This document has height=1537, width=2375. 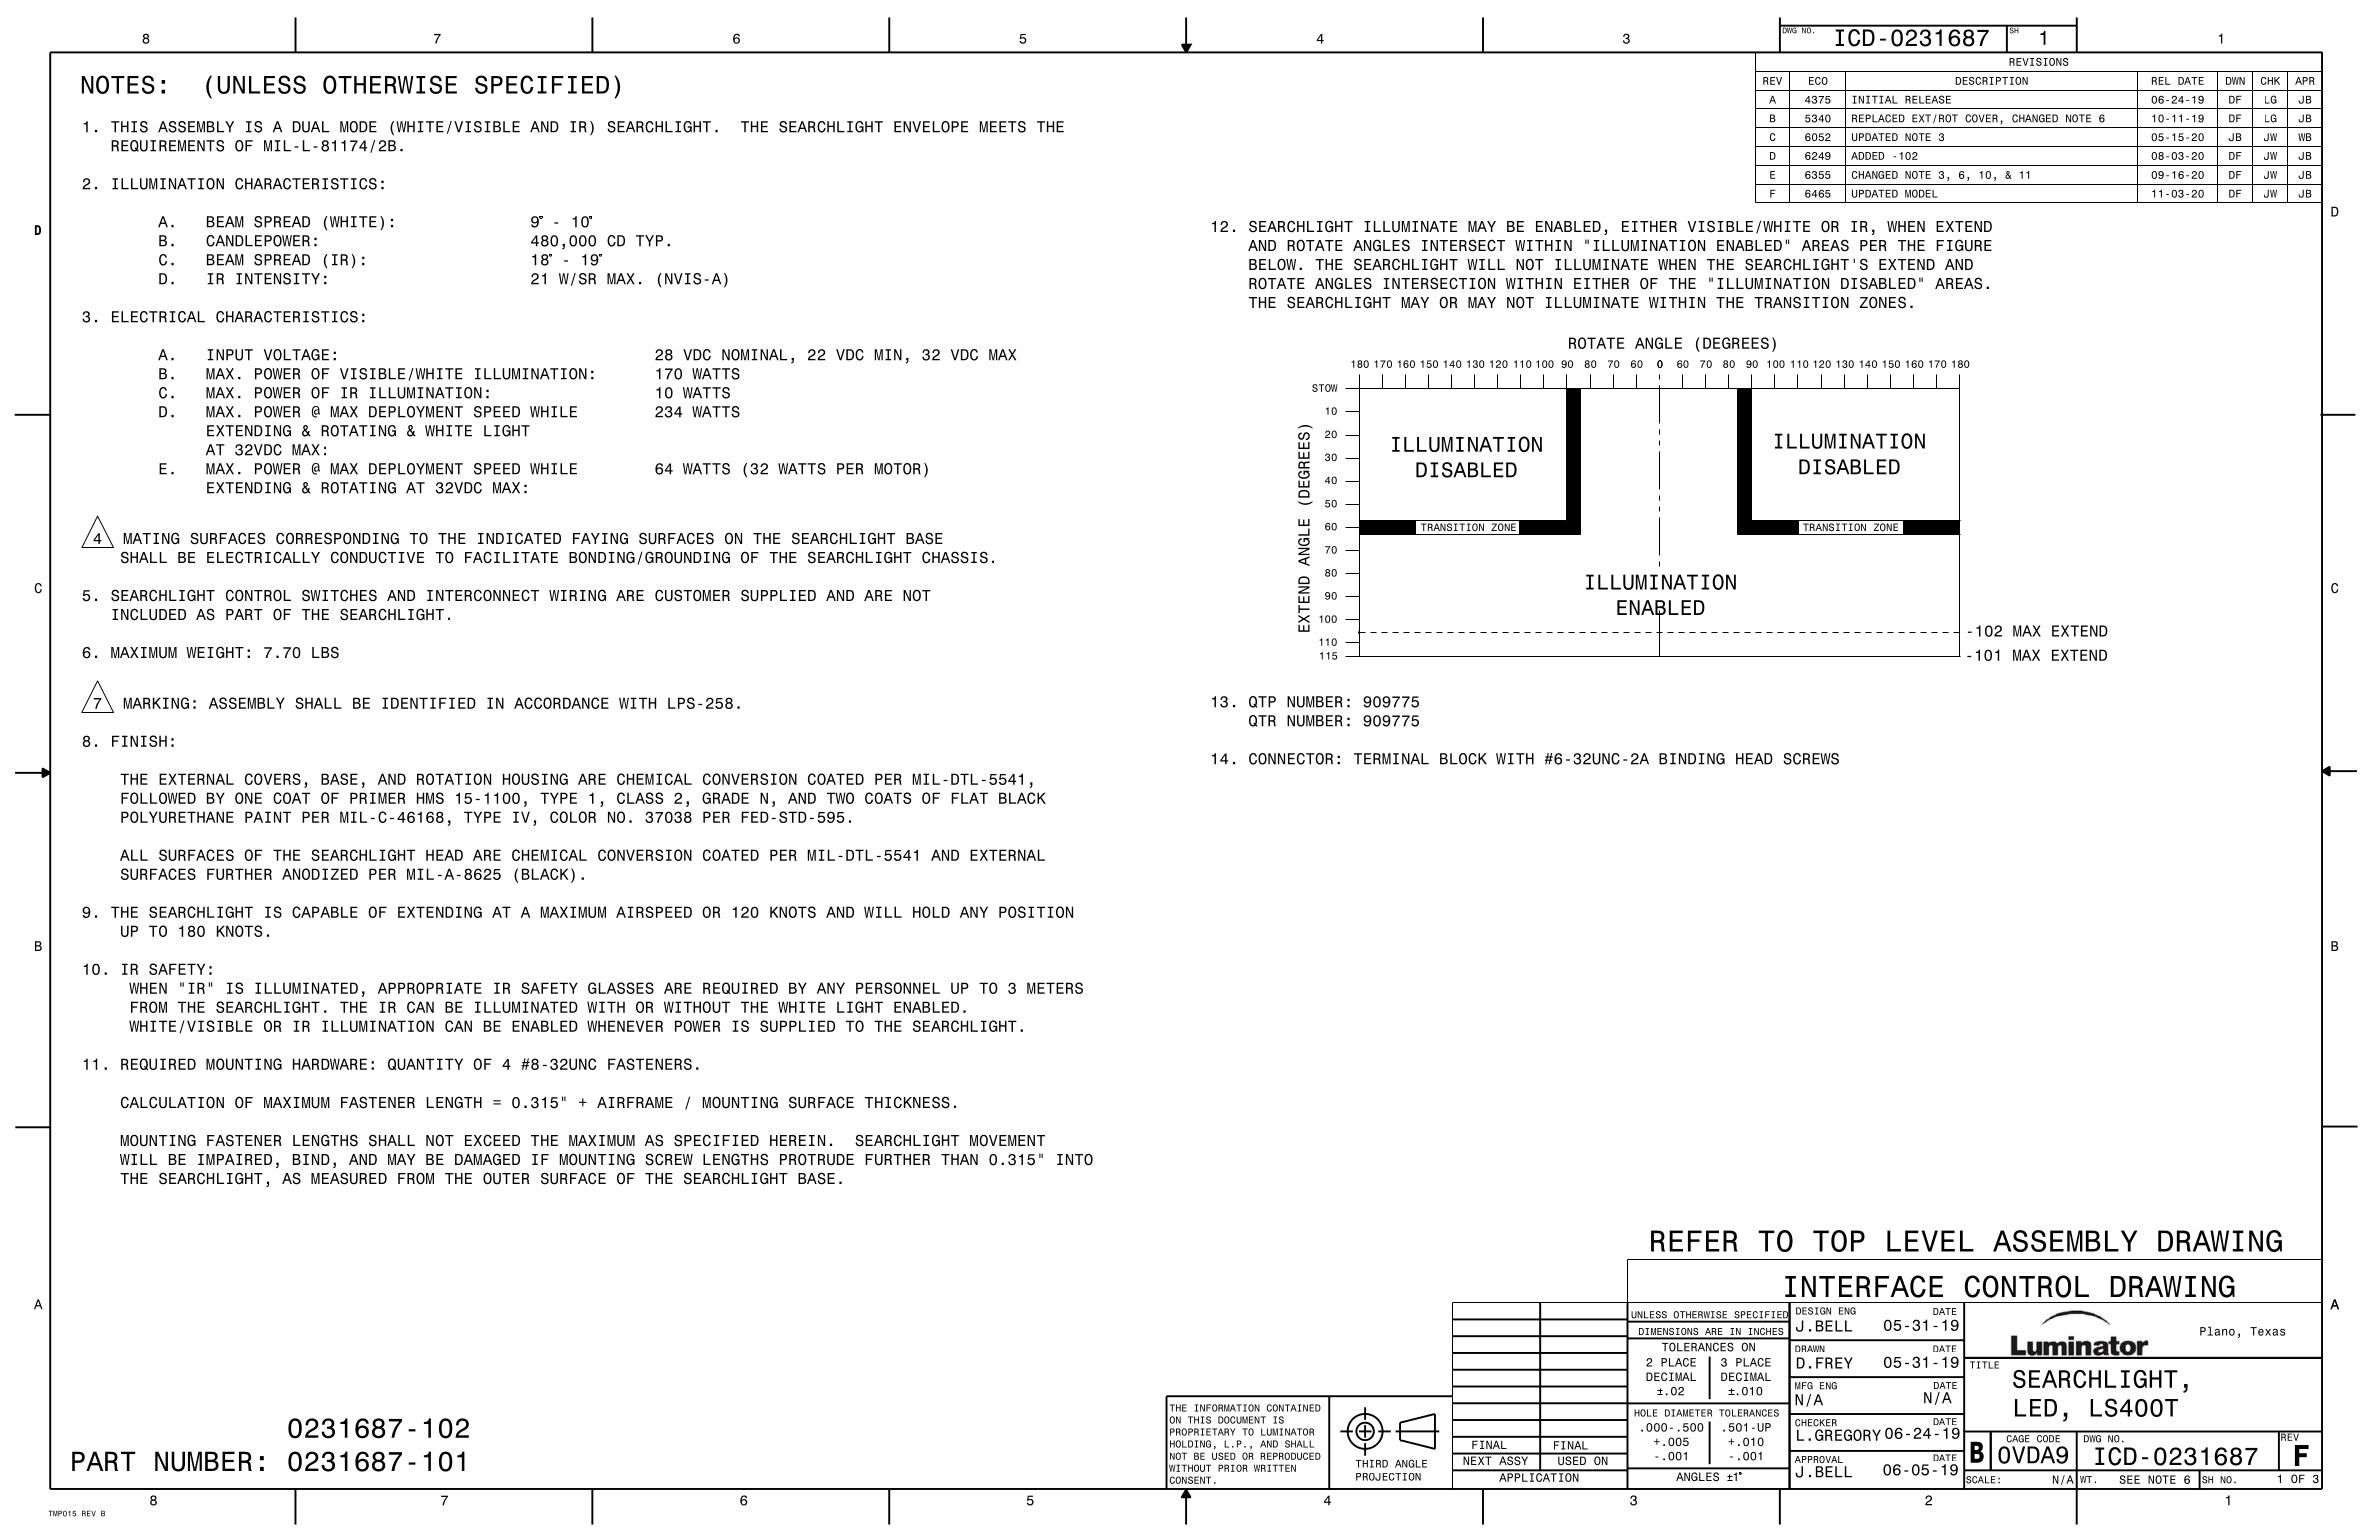 I want to click on MEETS, so click(x=1003, y=127).
